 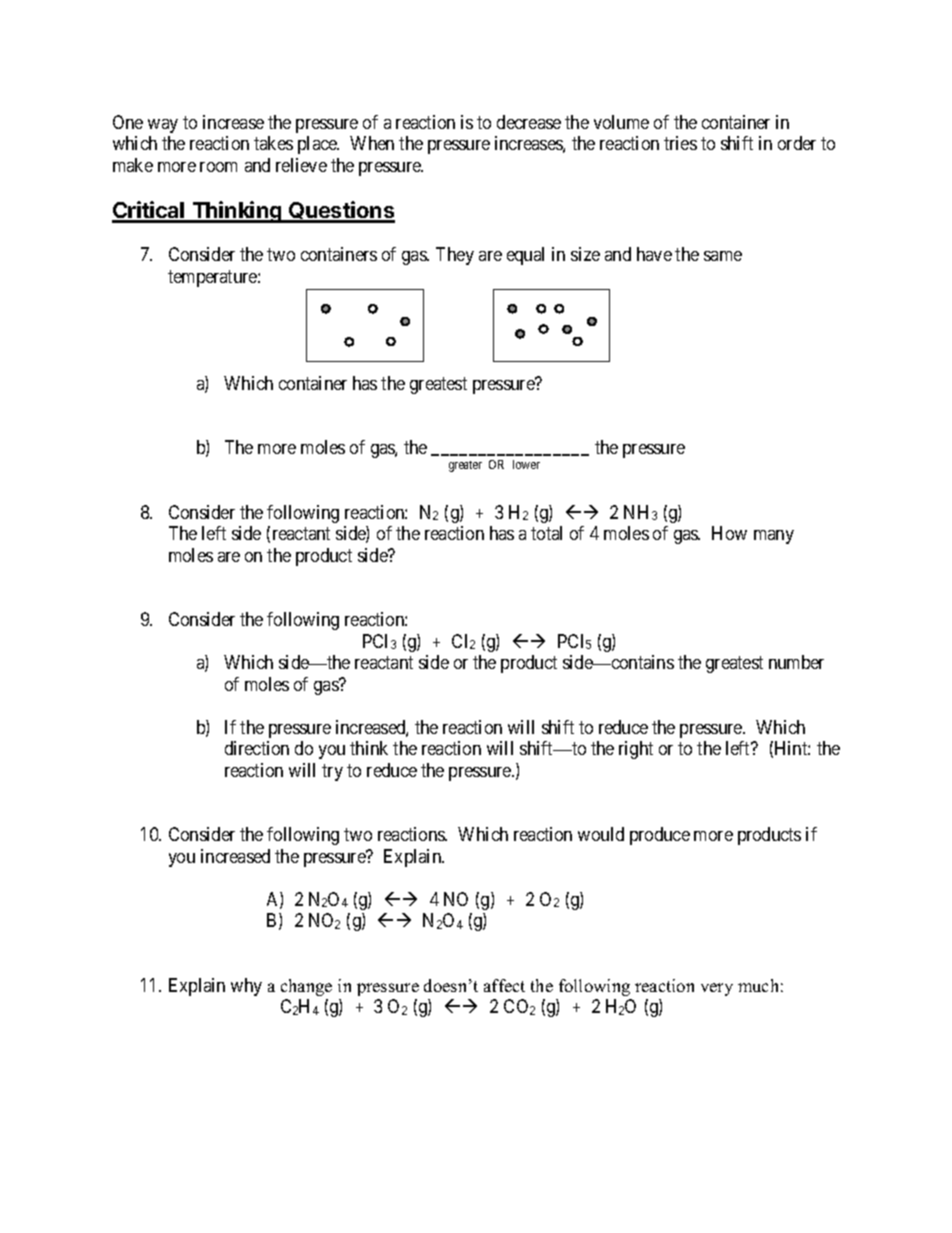 What do you see at coordinates (529, 122) in the page?
I see `decrease` at bounding box center [529, 122].
